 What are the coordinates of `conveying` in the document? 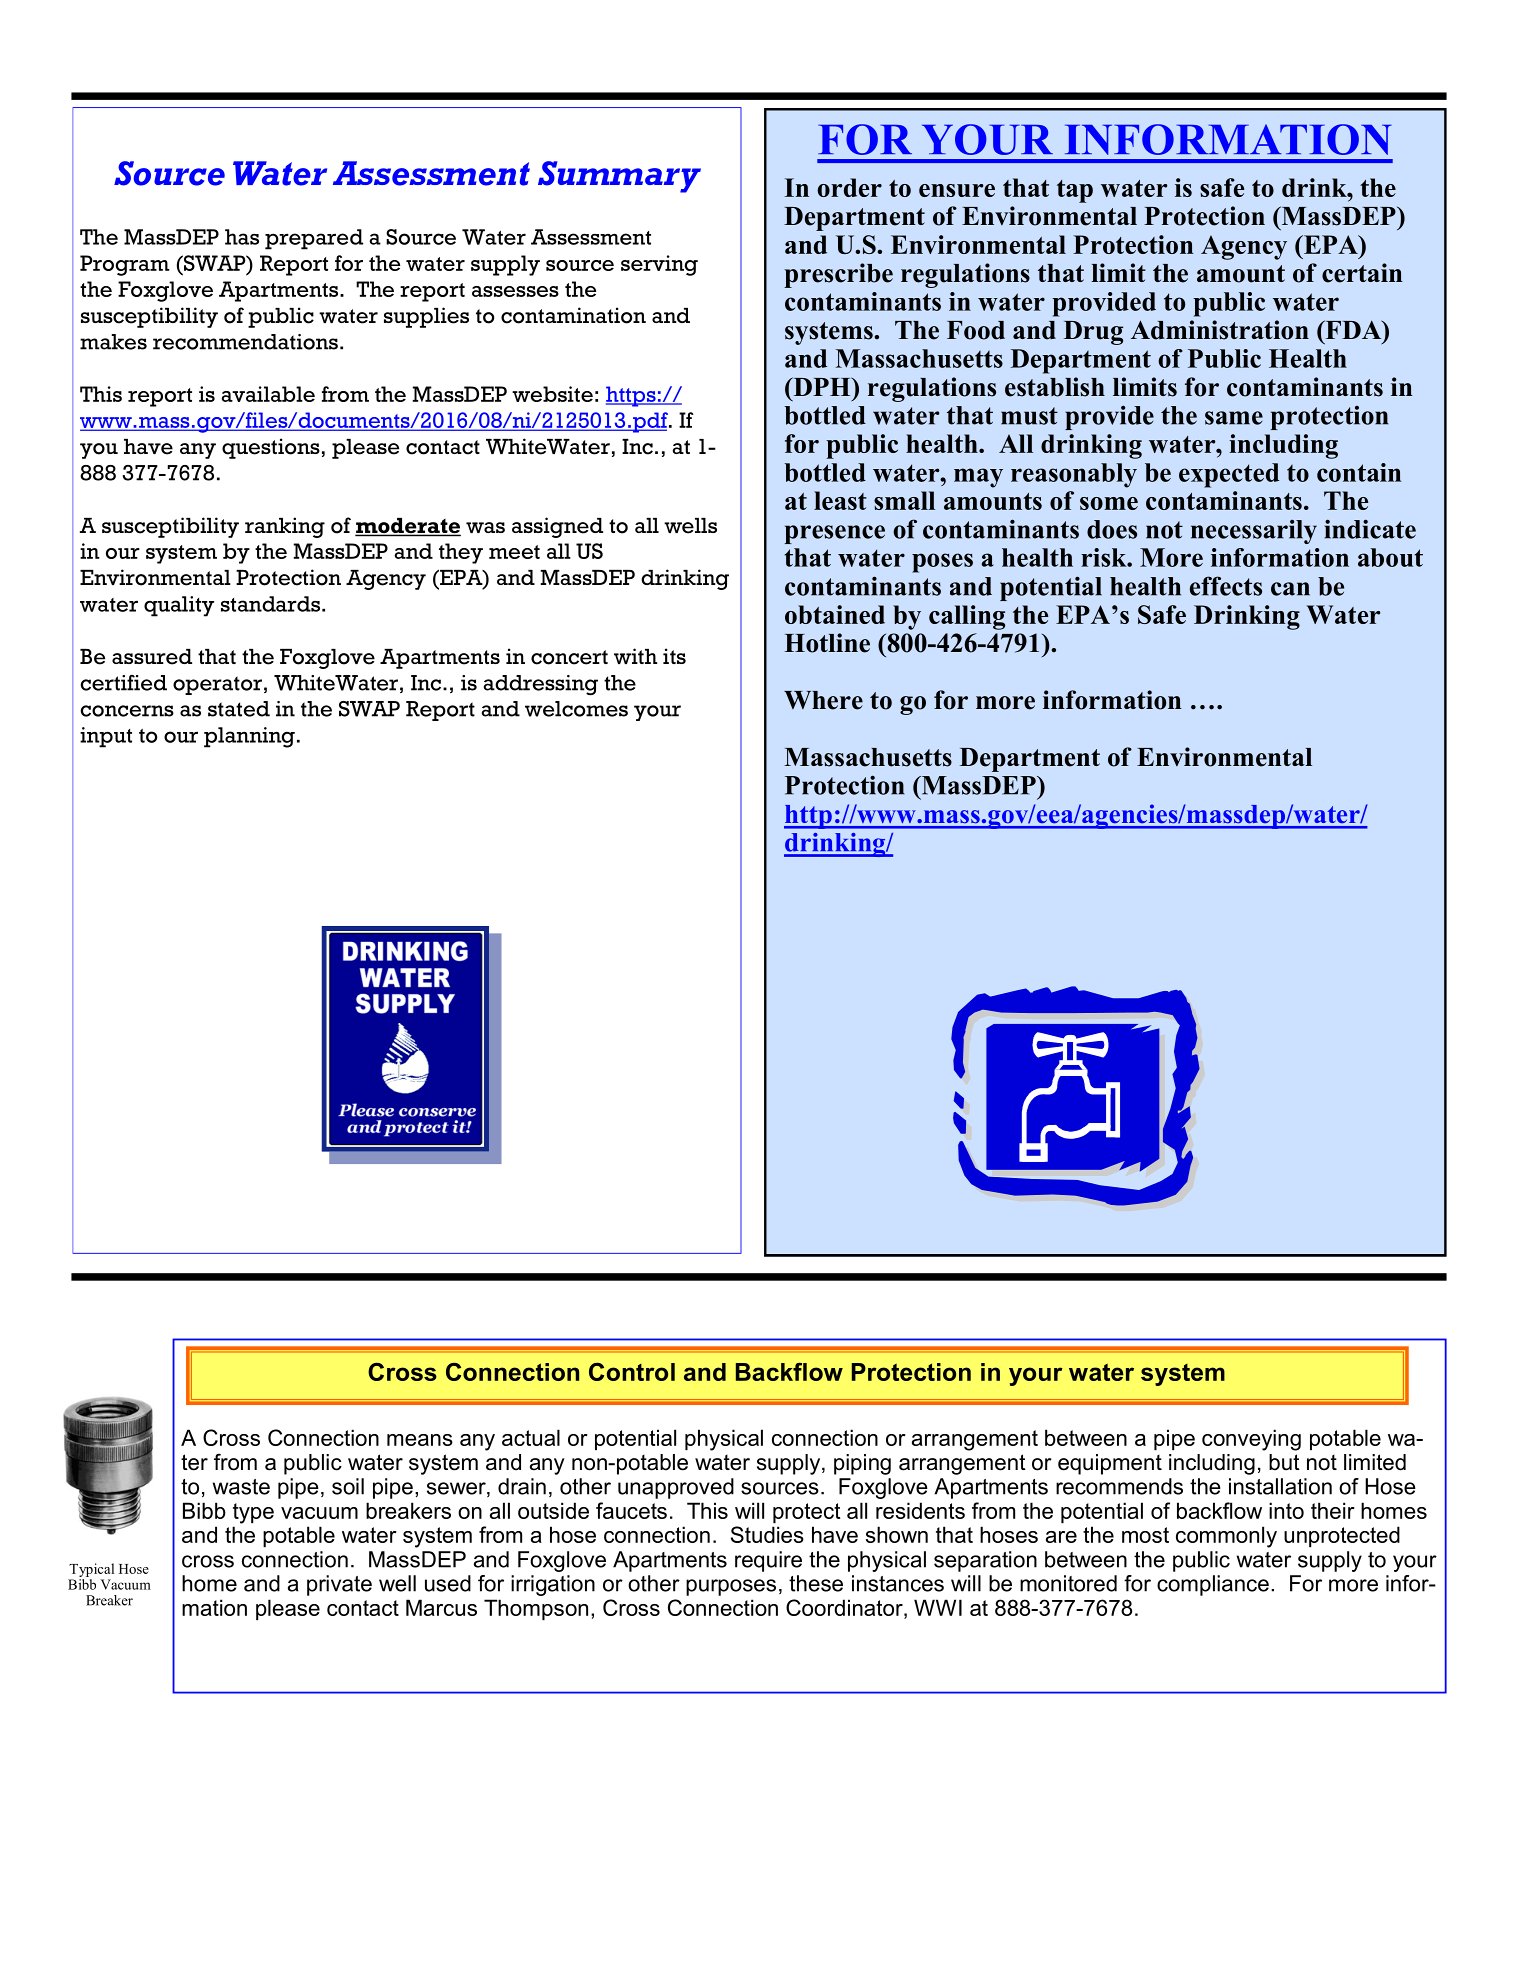 It's located at (1251, 1440).
